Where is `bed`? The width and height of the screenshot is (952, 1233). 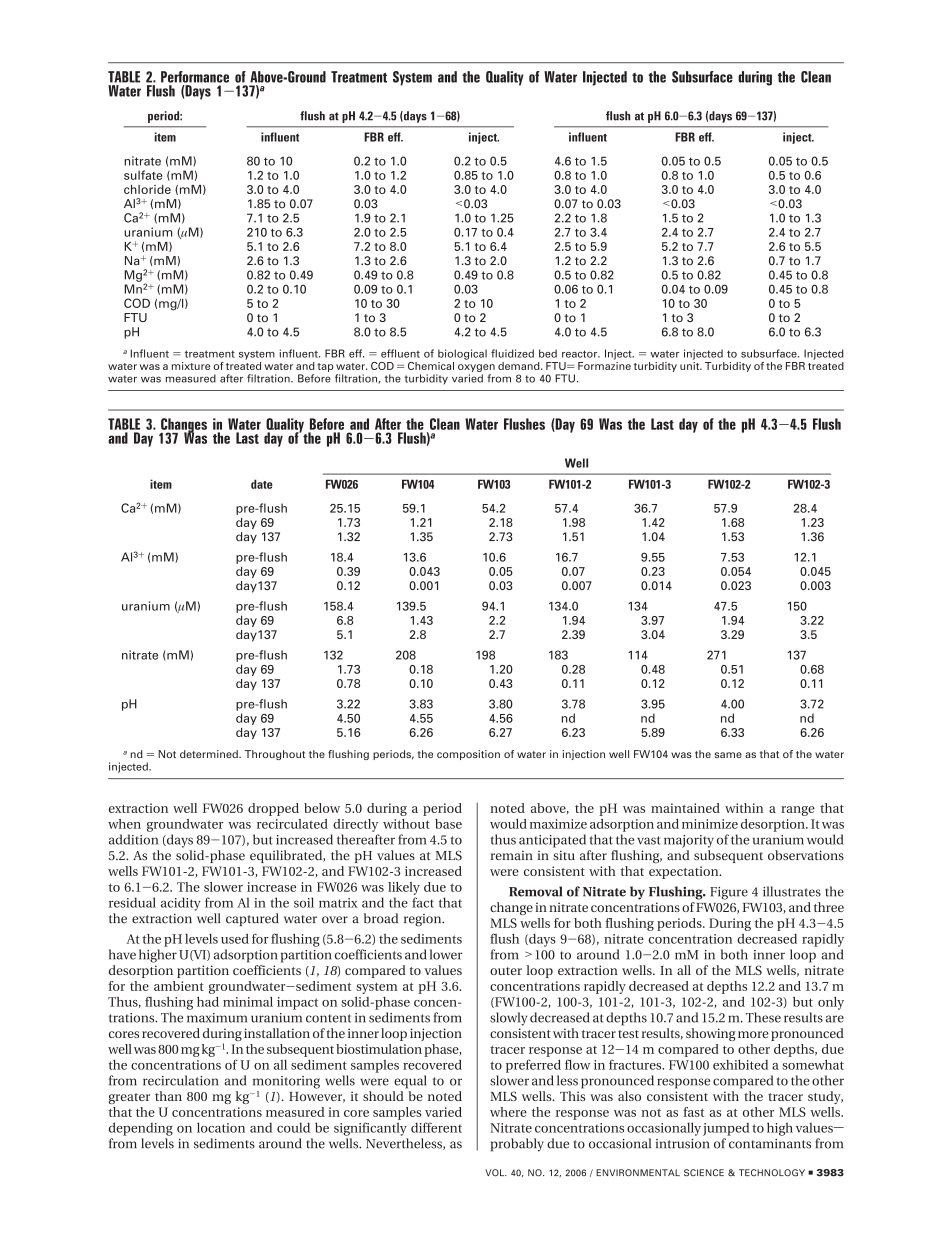 bed is located at coordinates (548, 353).
